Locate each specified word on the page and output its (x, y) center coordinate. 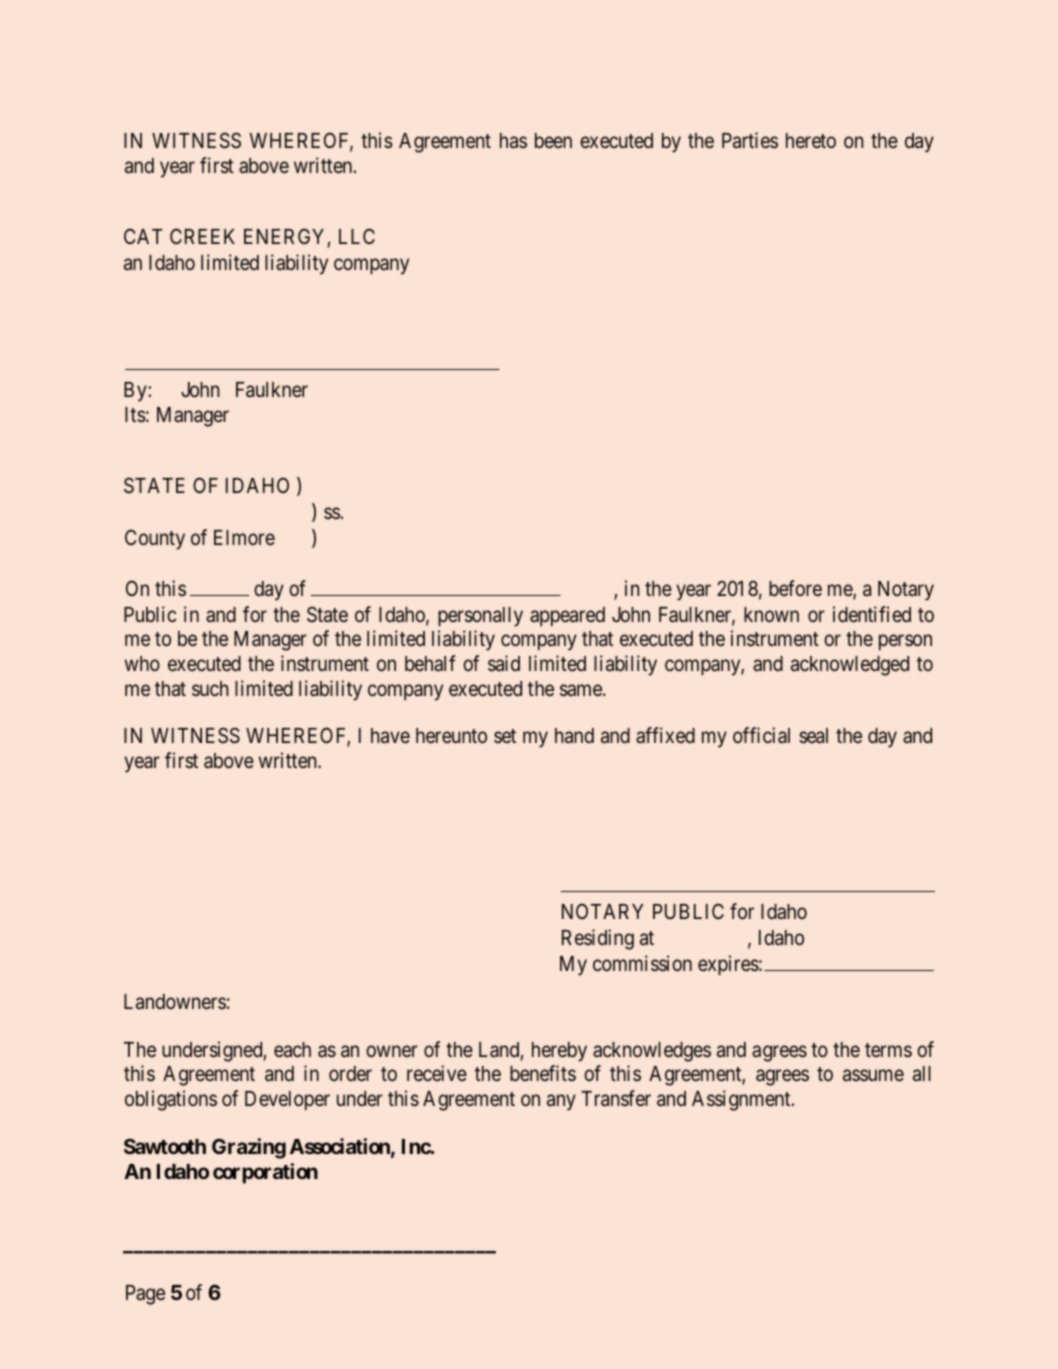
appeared (567, 617)
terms (888, 1050)
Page (145, 1295)
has (513, 141)
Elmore (244, 537)
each (292, 1050)
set (505, 736)
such (210, 688)
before (795, 588)
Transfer (616, 1098)
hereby (559, 1052)
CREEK (202, 236)
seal (813, 736)
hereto (811, 140)
